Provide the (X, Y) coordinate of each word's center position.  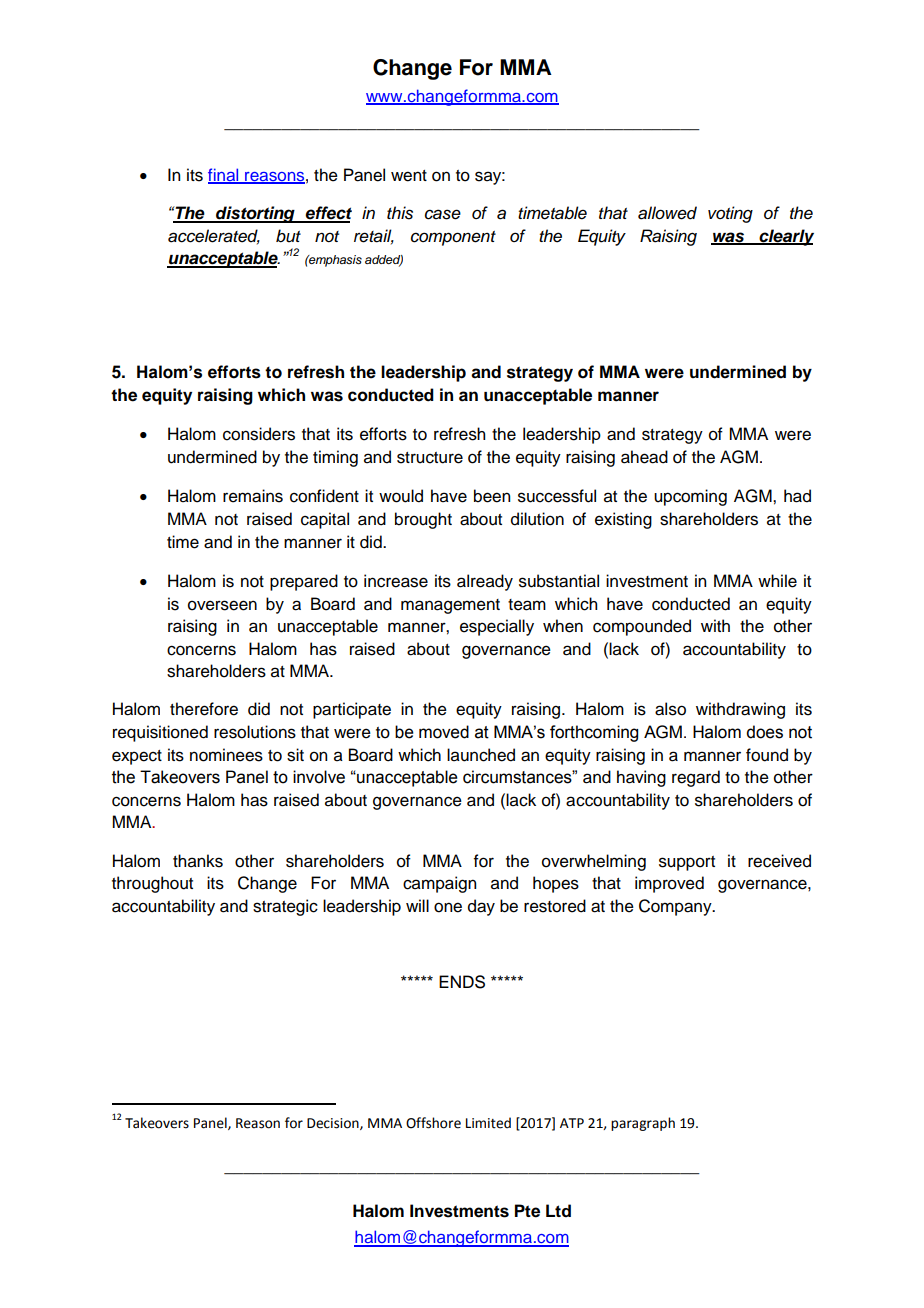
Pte (527, 1211)
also (670, 709)
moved (444, 732)
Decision (334, 1124)
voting (730, 214)
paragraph (643, 1124)
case (443, 214)
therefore (204, 709)
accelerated (214, 236)
